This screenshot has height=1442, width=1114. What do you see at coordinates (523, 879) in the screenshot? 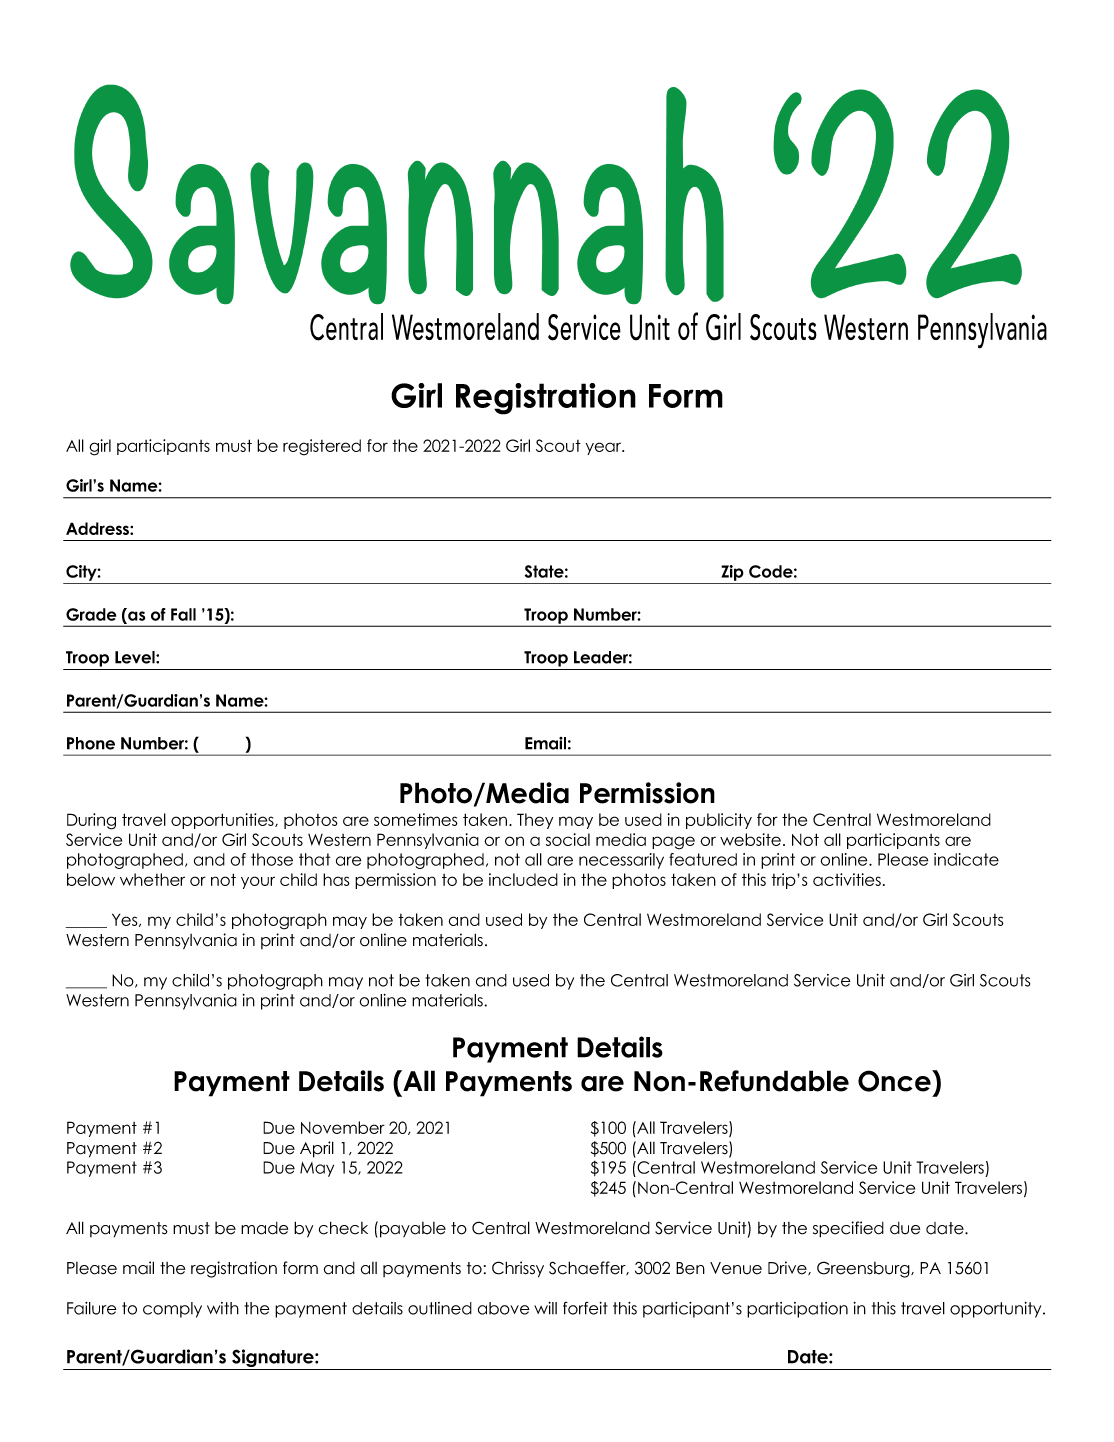
I see `included` at bounding box center [523, 879].
